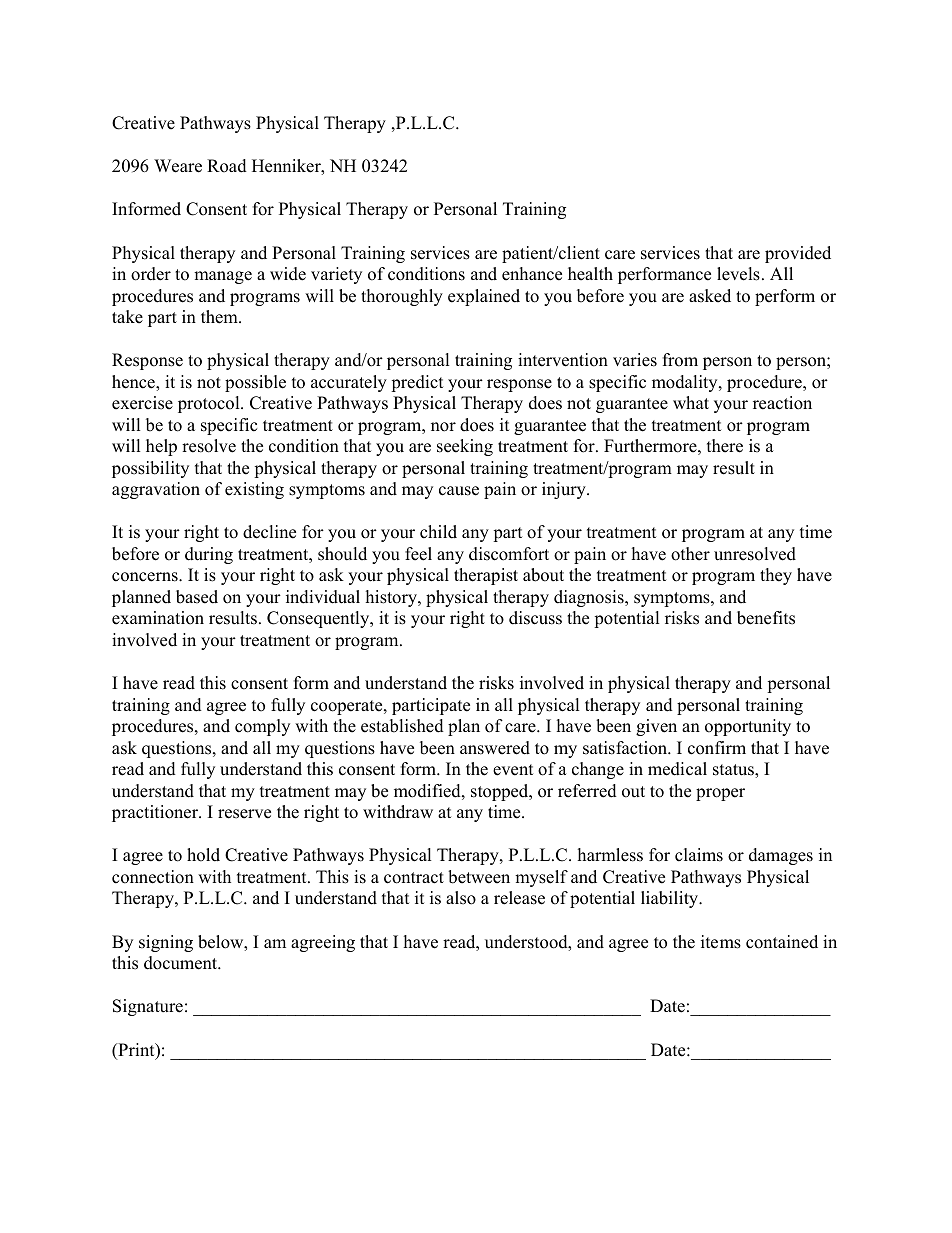 The height and width of the screenshot is (1233, 952). What do you see at coordinates (148, 1007) in the screenshot?
I see `Signature` at bounding box center [148, 1007].
